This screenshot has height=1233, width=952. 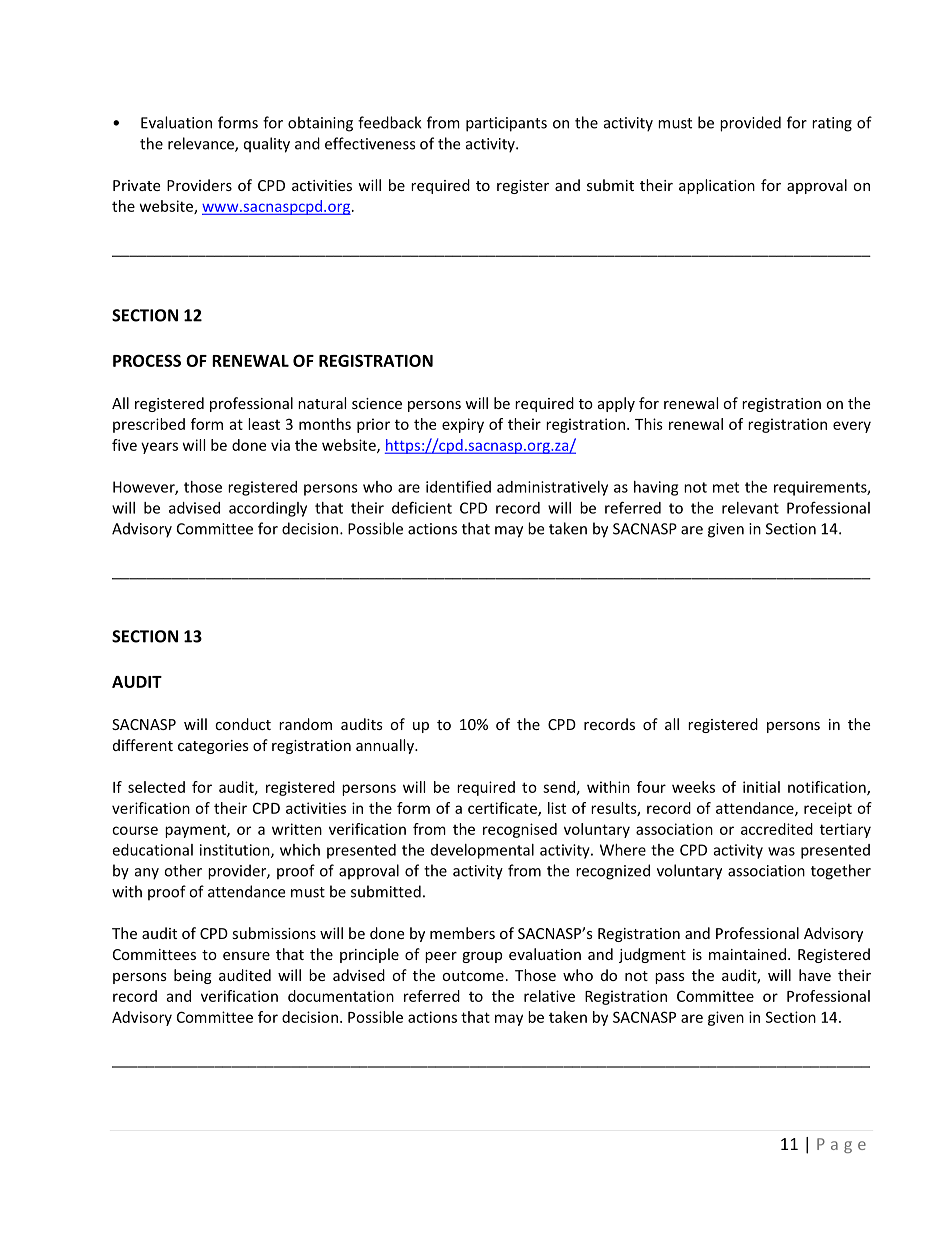 What do you see at coordinates (750, 508) in the screenshot?
I see `relevant` at bounding box center [750, 508].
